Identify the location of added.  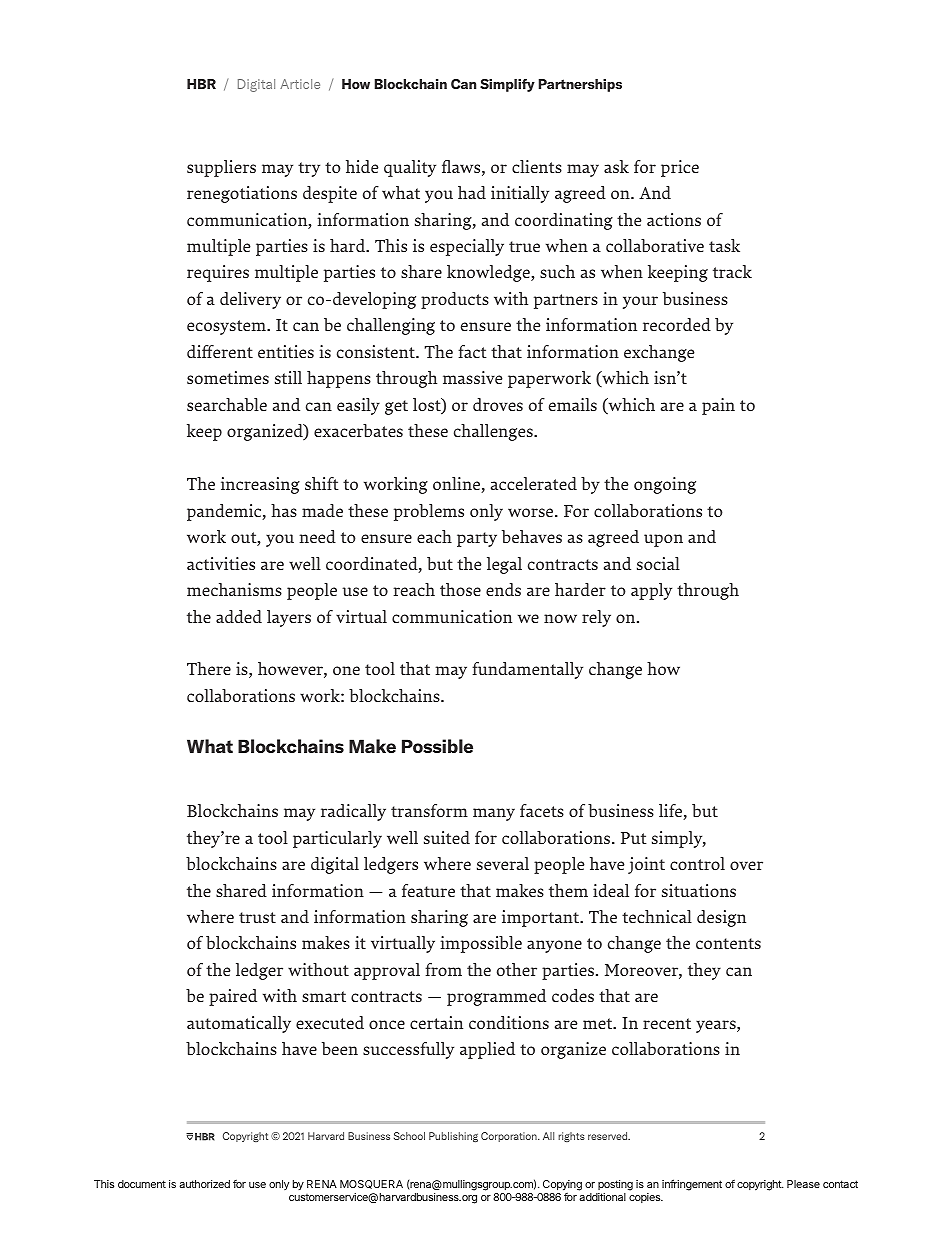
(239, 616).
